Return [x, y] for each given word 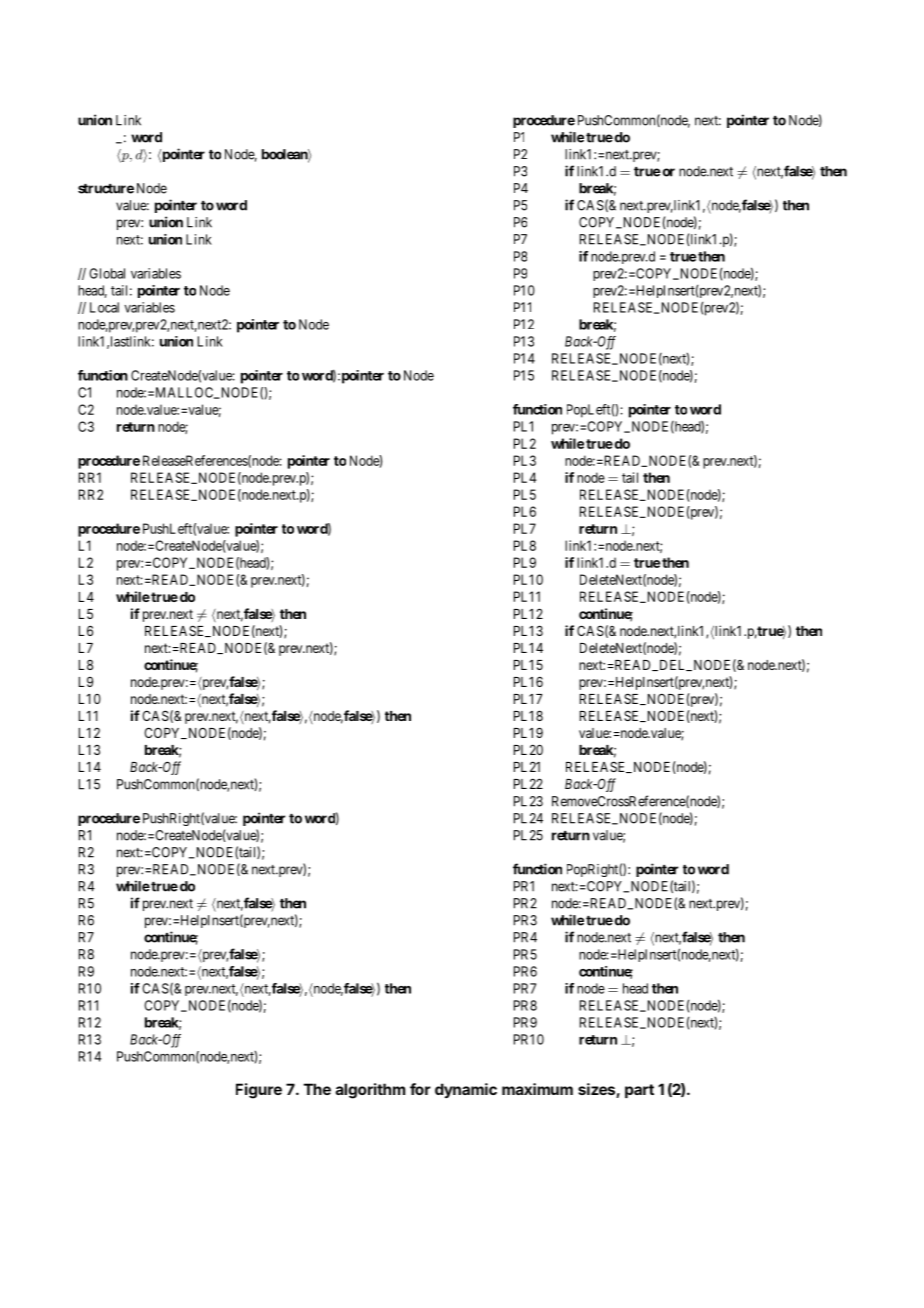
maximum [537, 1089]
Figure [259, 1091]
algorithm [370, 1091]
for [420, 1089]
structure [106, 189]
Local [104, 307]
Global [107, 273]
